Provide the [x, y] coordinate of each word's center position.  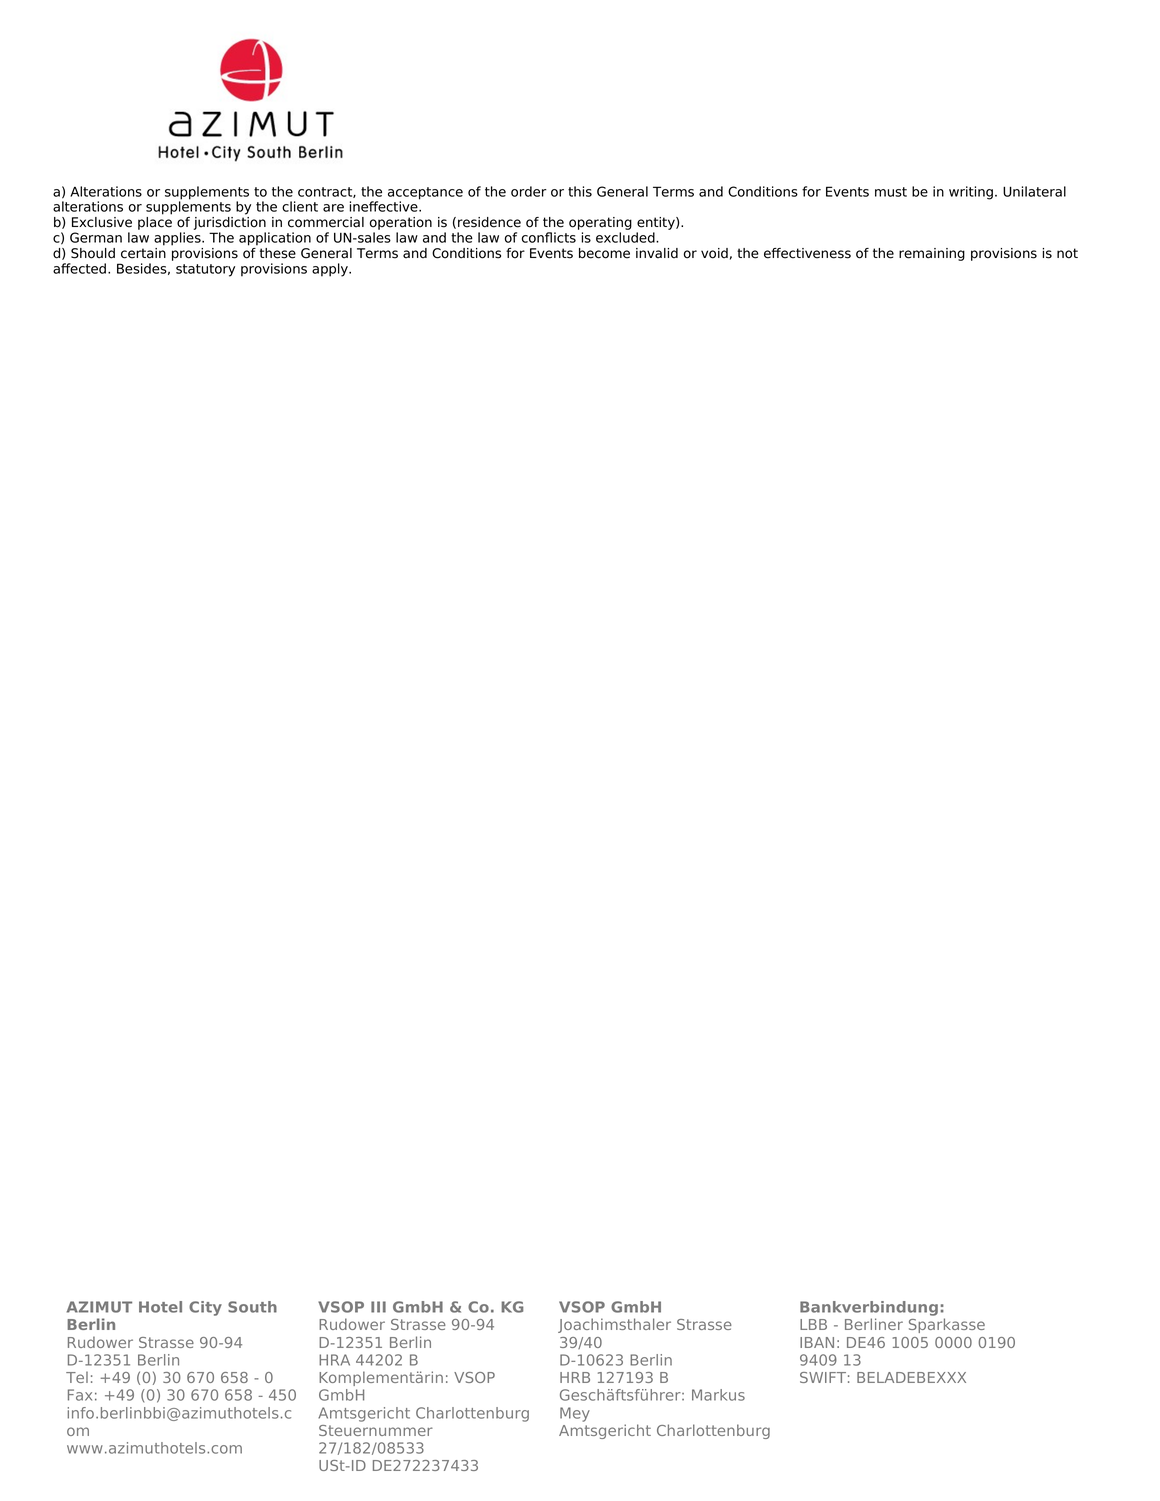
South [252, 1307]
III [378, 1307]
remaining [932, 254]
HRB [575, 1377]
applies [178, 239]
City [205, 1308]
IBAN [817, 1342]
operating [600, 225]
